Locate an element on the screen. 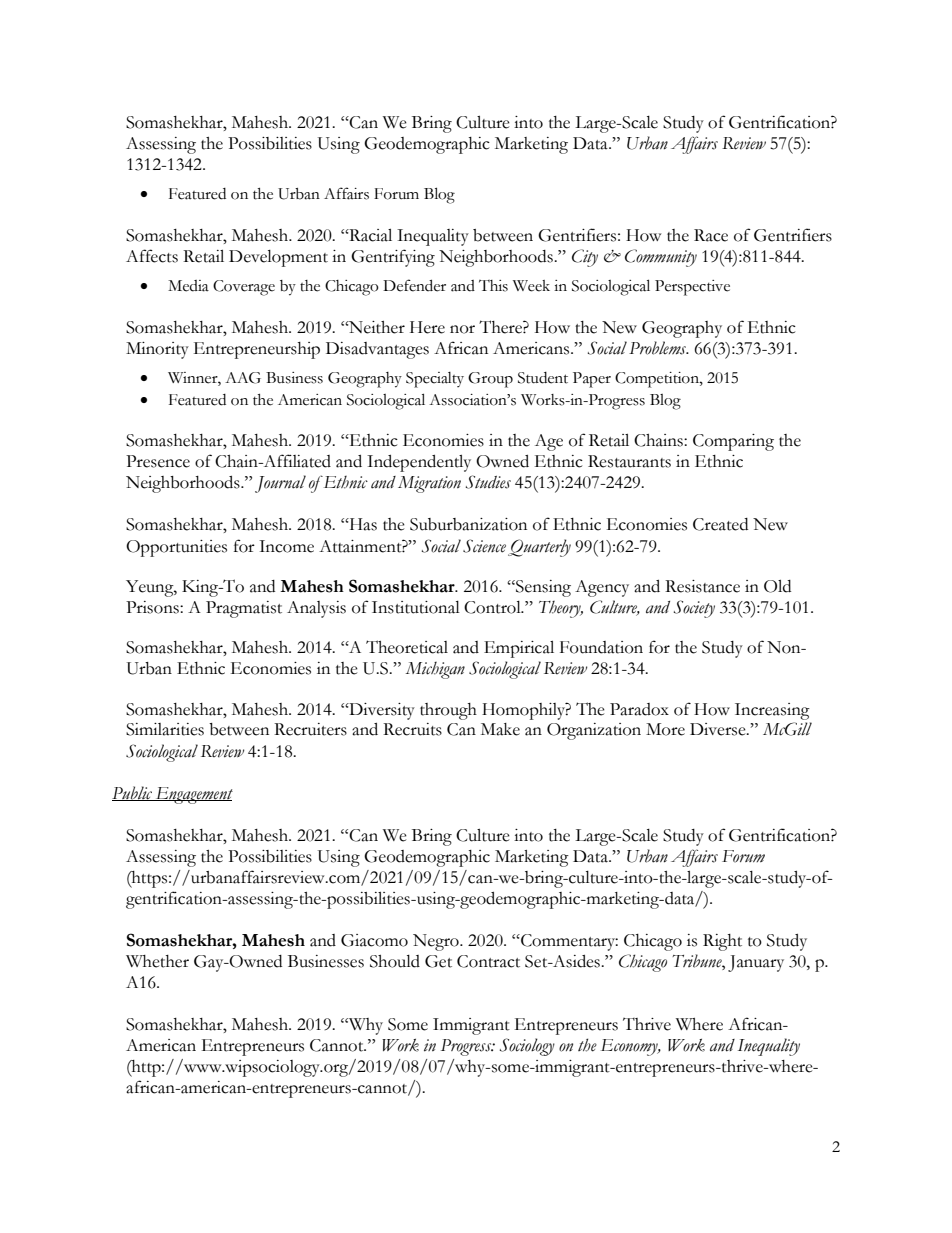 The height and width of the screenshot is (1233, 952). Whether is located at coordinates (157, 961).
